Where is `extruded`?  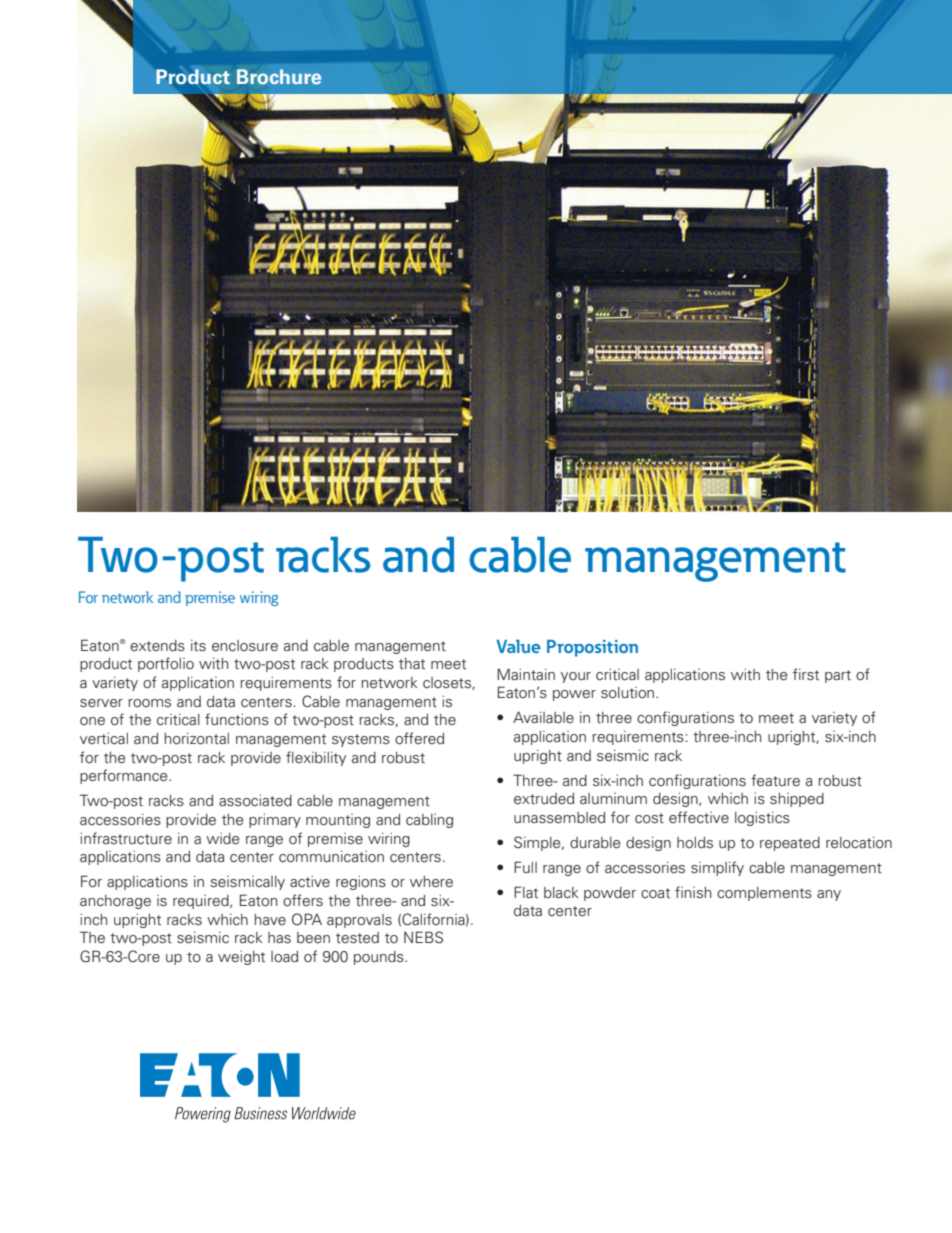 extruded is located at coordinates (544, 799).
